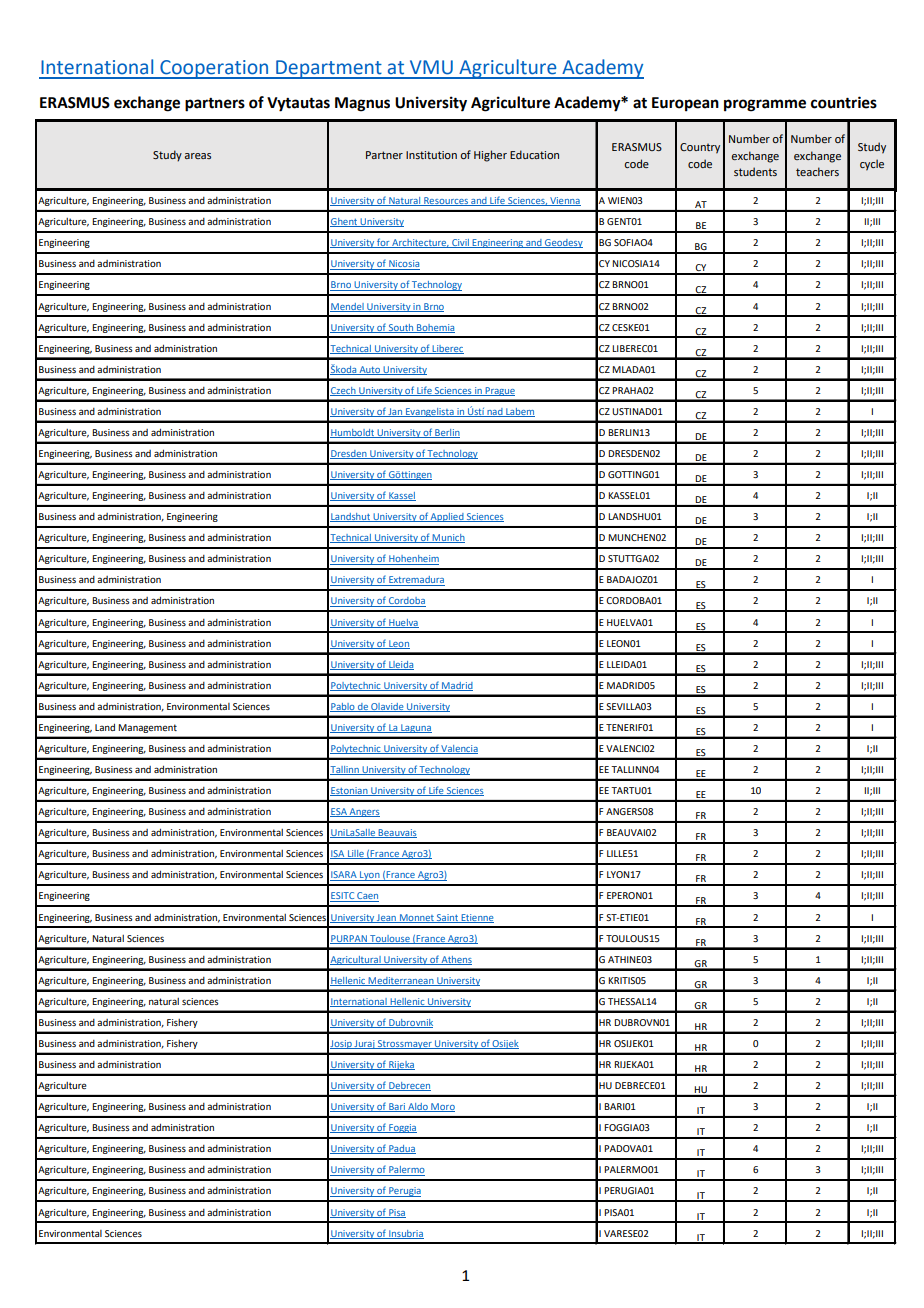 Image resolution: width=924 pixels, height=1308 pixels. Describe the element at coordinates (418, 1107) in the image. I see `Aldo` at that location.
